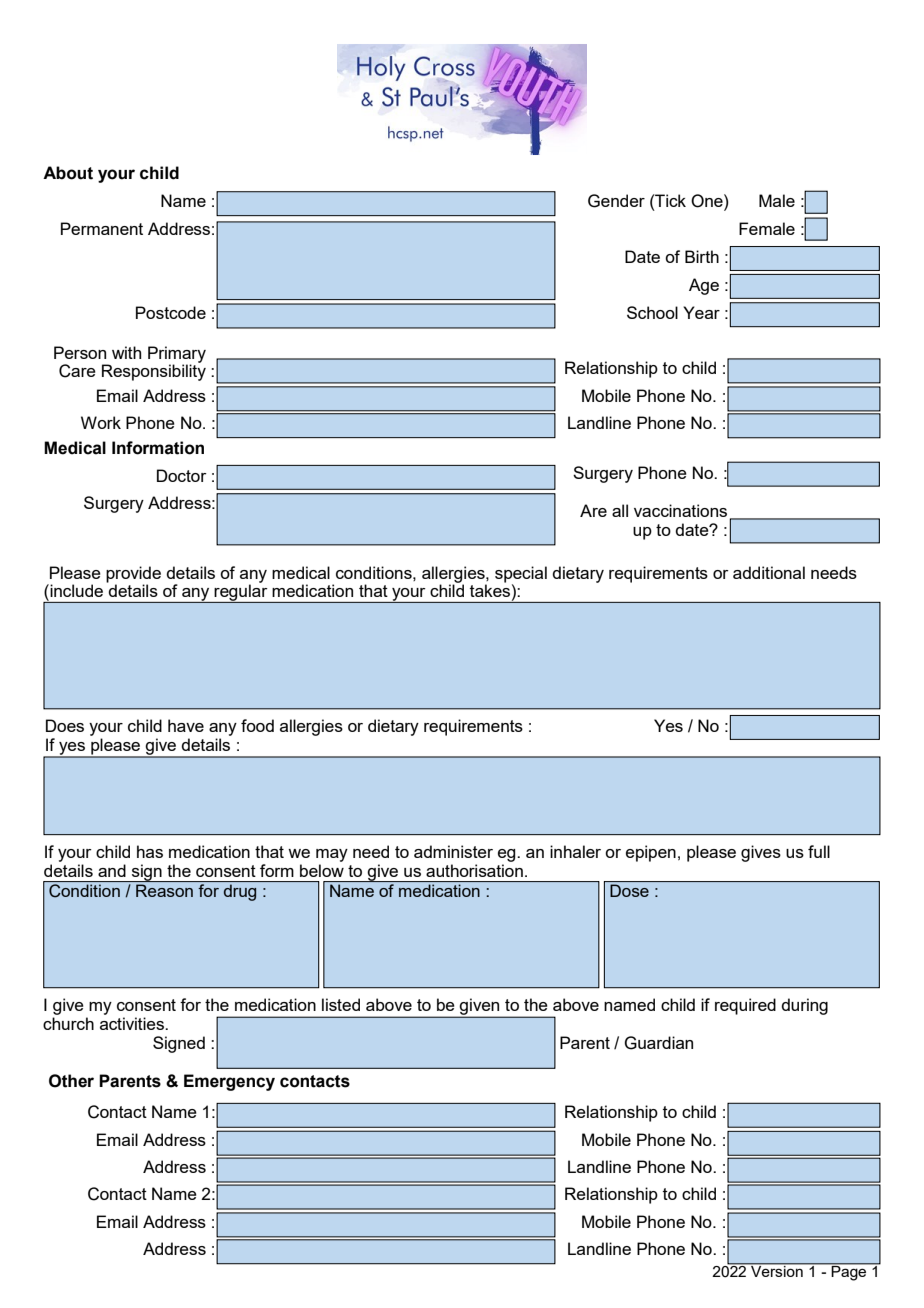 The image size is (924, 1308). I want to click on administer, so click(453, 851).
